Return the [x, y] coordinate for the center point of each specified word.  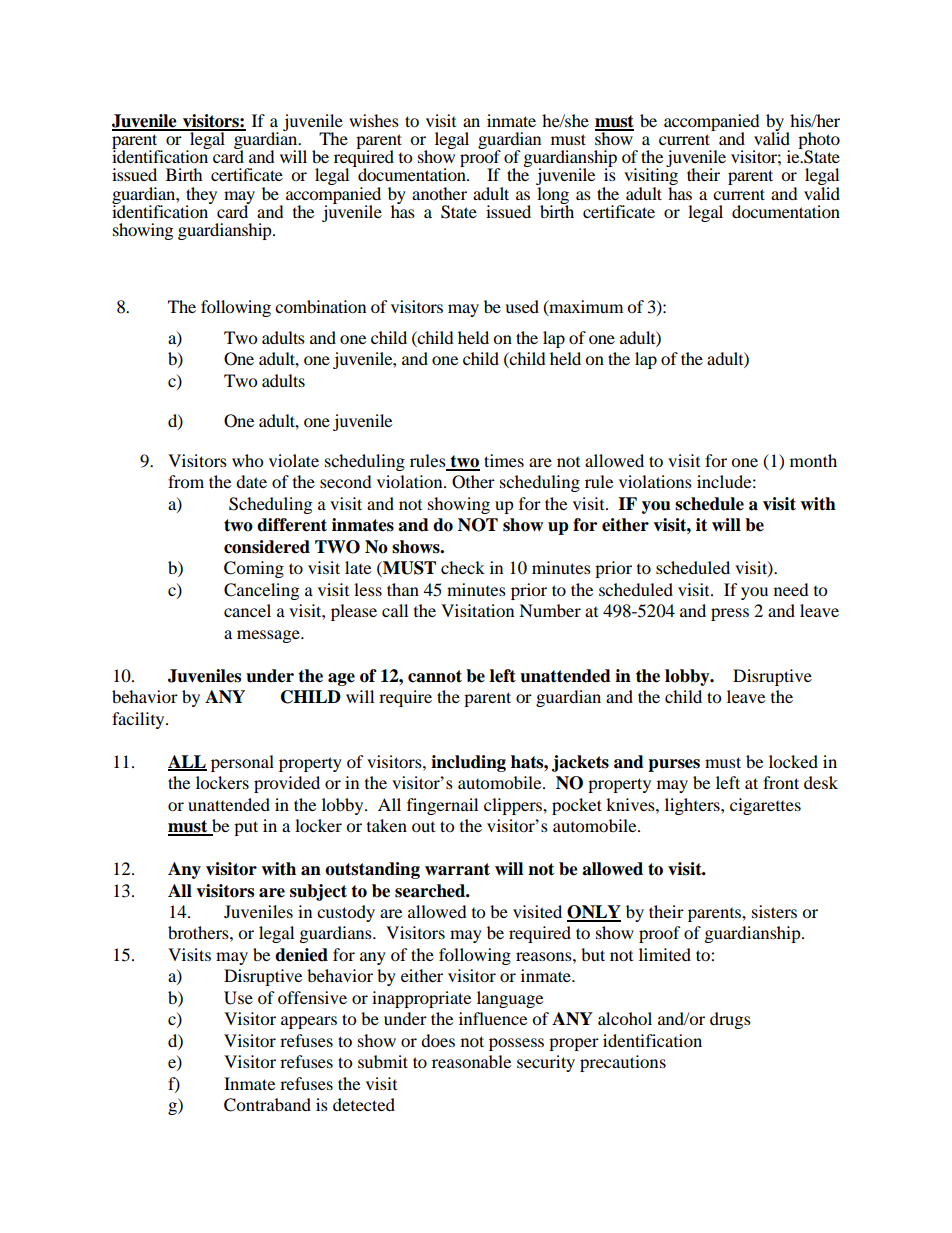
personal [242, 763]
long [553, 196]
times [504, 460]
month [813, 460]
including [468, 763]
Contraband [267, 1105]
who [247, 460]
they [201, 196]
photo [819, 141]
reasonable [471, 1061]
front [781, 782]
